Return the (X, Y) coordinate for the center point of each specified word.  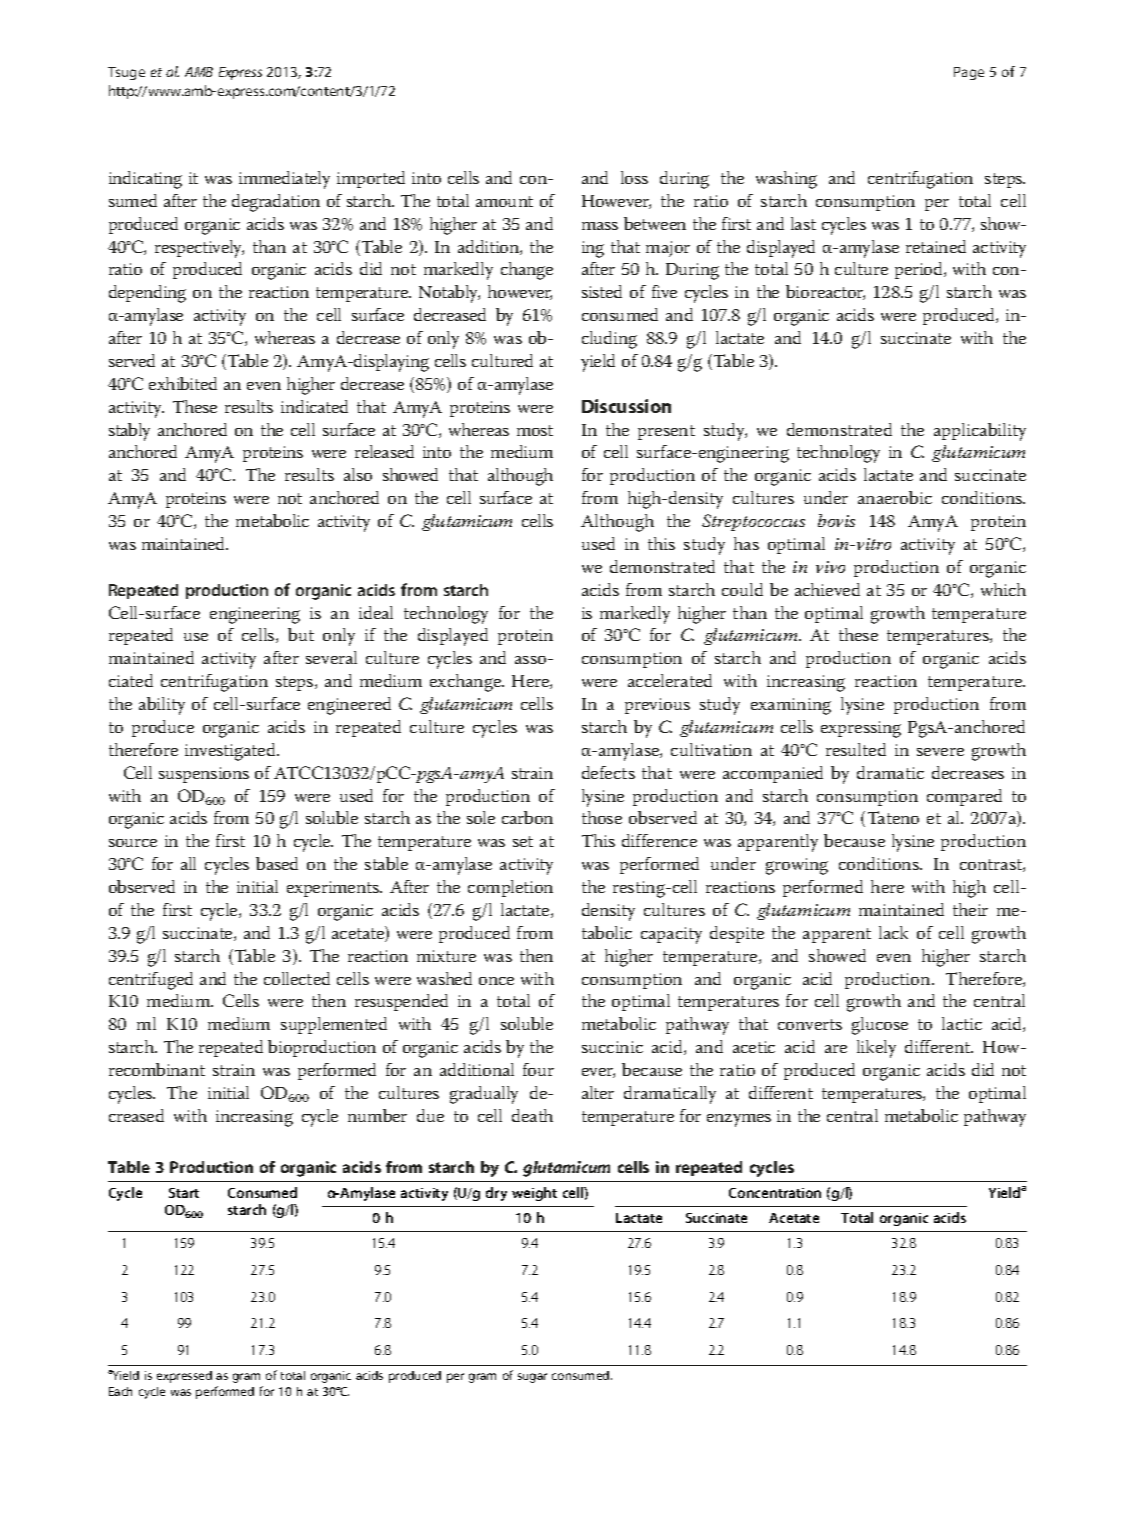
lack (893, 932)
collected (297, 978)
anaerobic (895, 497)
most (535, 430)
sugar (532, 1378)
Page (969, 73)
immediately (284, 180)
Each (120, 1391)
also (358, 474)
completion (510, 888)
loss (634, 177)
